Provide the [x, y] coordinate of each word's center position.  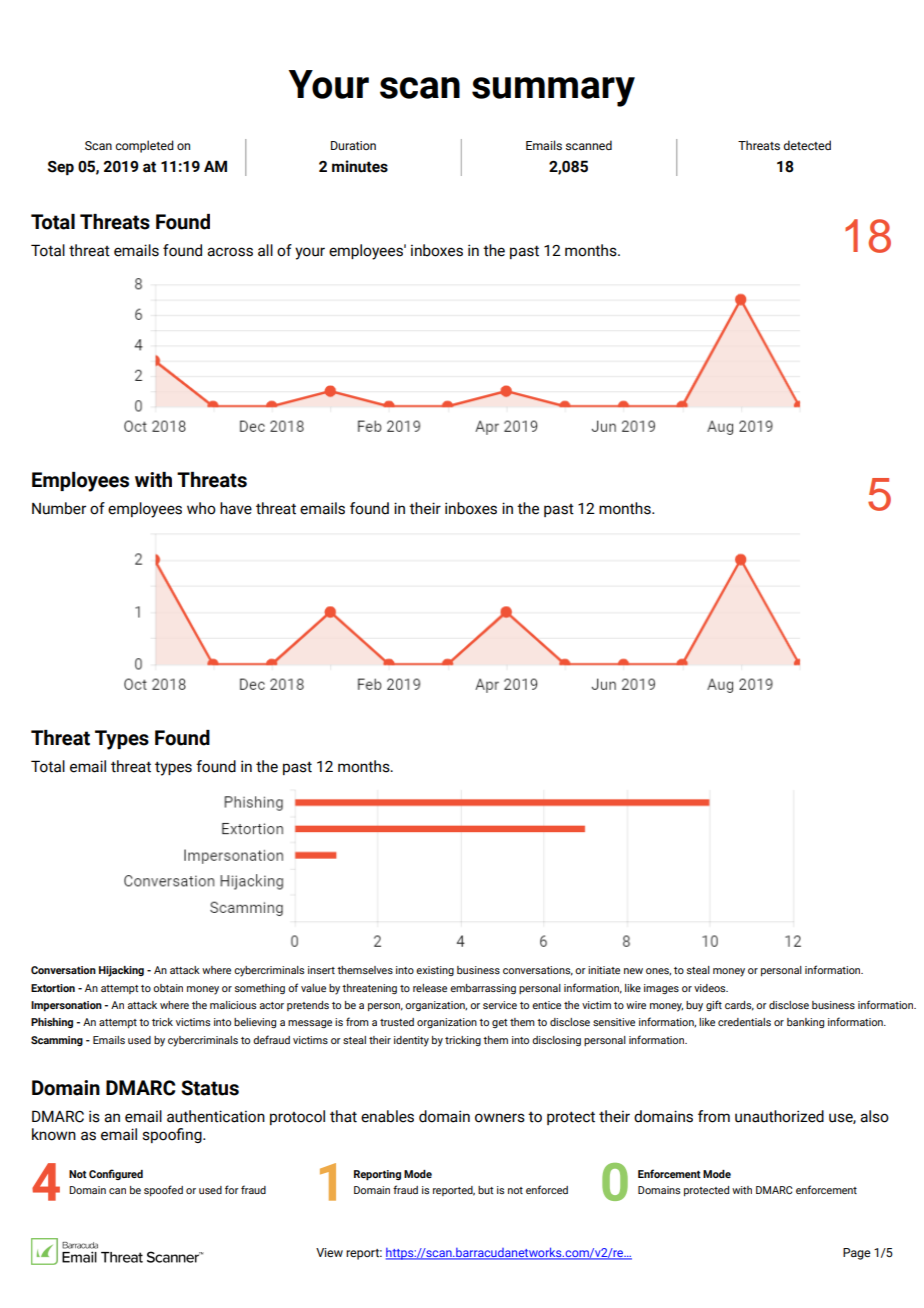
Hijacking [121, 971]
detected [807, 145]
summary [553, 92]
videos [711, 988]
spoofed [163, 1190]
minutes [360, 166]
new [633, 971]
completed [144, 146]
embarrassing [483, 989]
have [236, 508]
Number [59, 508]
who [201, 508]
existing [435, 971]
